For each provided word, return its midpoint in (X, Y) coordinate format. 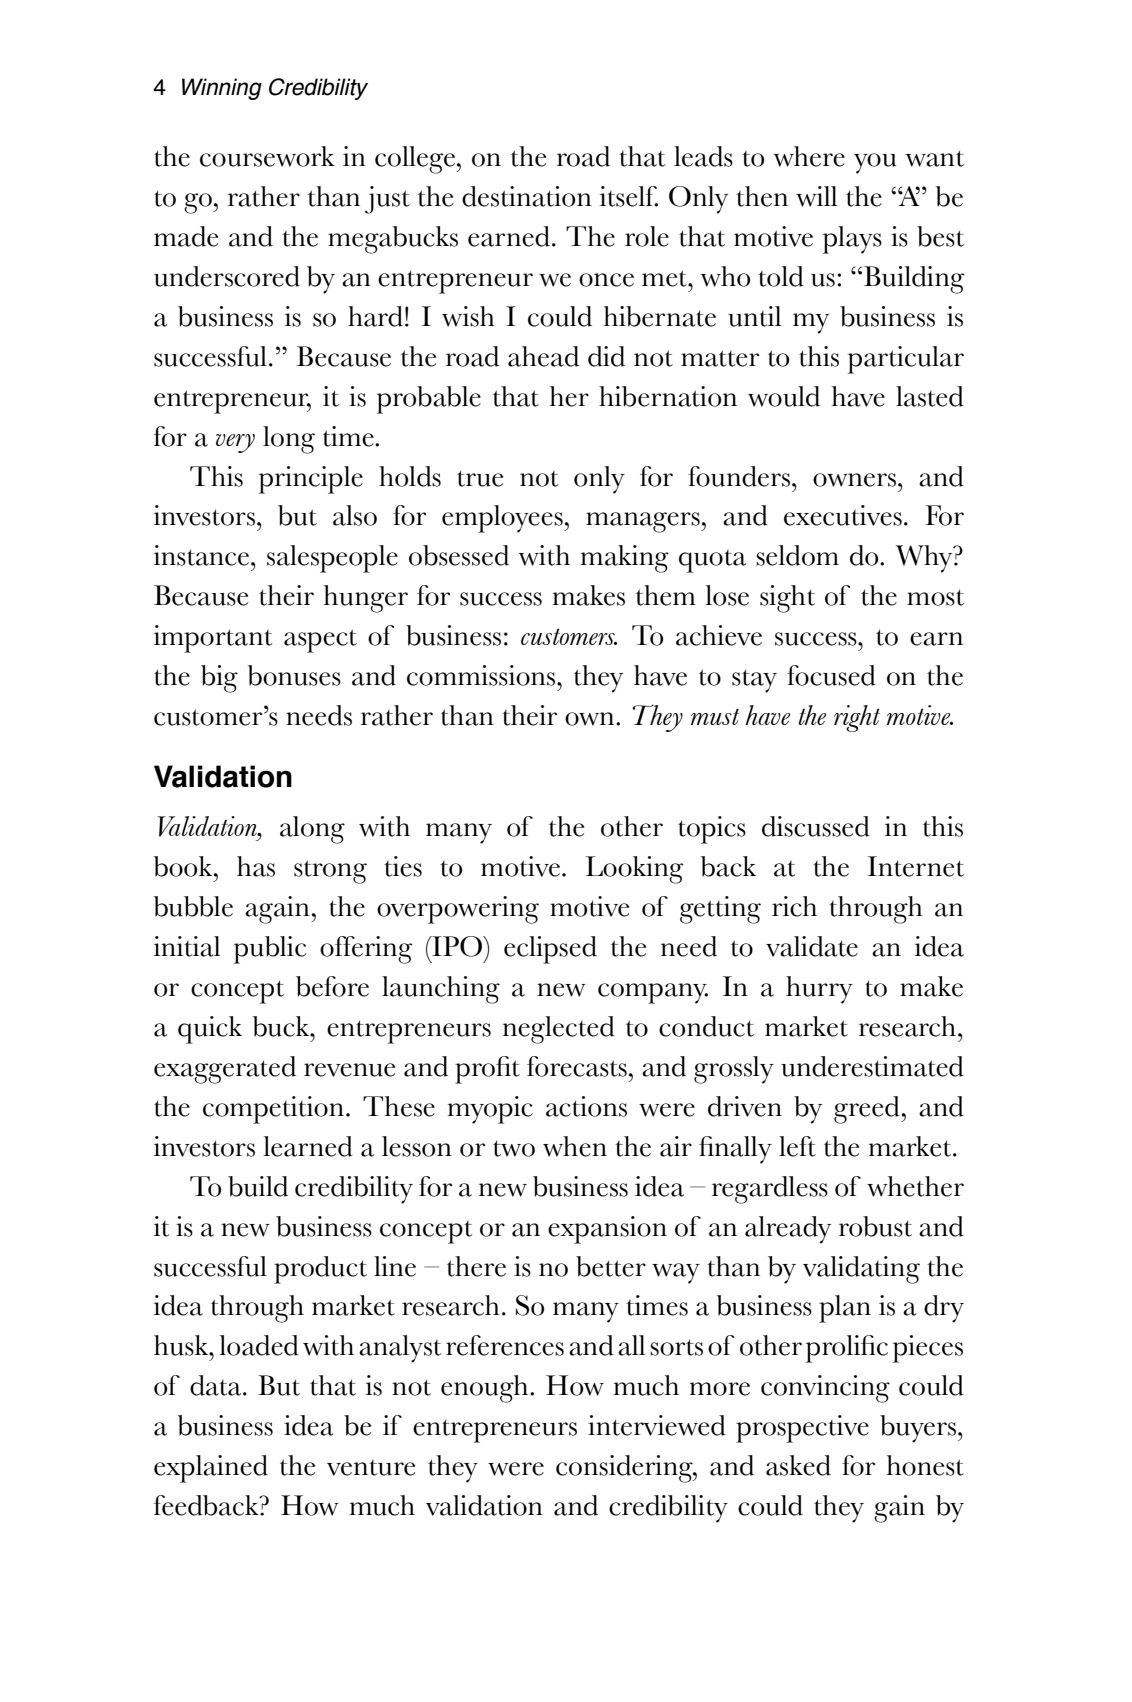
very (235, 443)
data (215, 1385)
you (875, 163)
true (480, 478)
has (256, 866)
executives (843, 515)
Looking (634, 870)
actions (586, 1106)
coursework (267, 156)
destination (527, 196)
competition (273, 1110)
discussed (816, 826)
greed (868, 1110)
